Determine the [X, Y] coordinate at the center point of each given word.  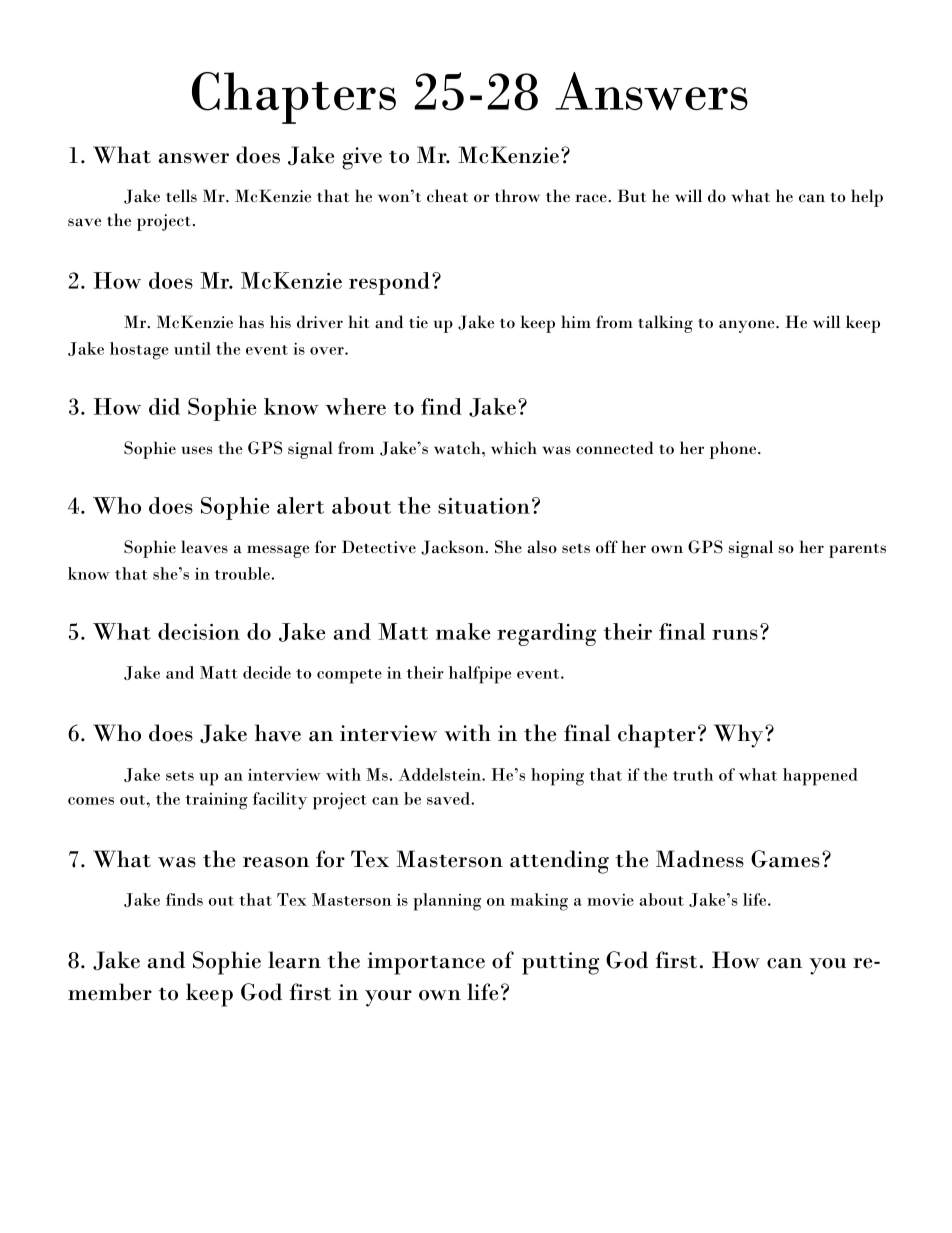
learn [294, 960]
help [867, 198]
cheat [447, 196]
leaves [204, 547]
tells [181, 196]
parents [857, 551]
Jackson [454, 547]
